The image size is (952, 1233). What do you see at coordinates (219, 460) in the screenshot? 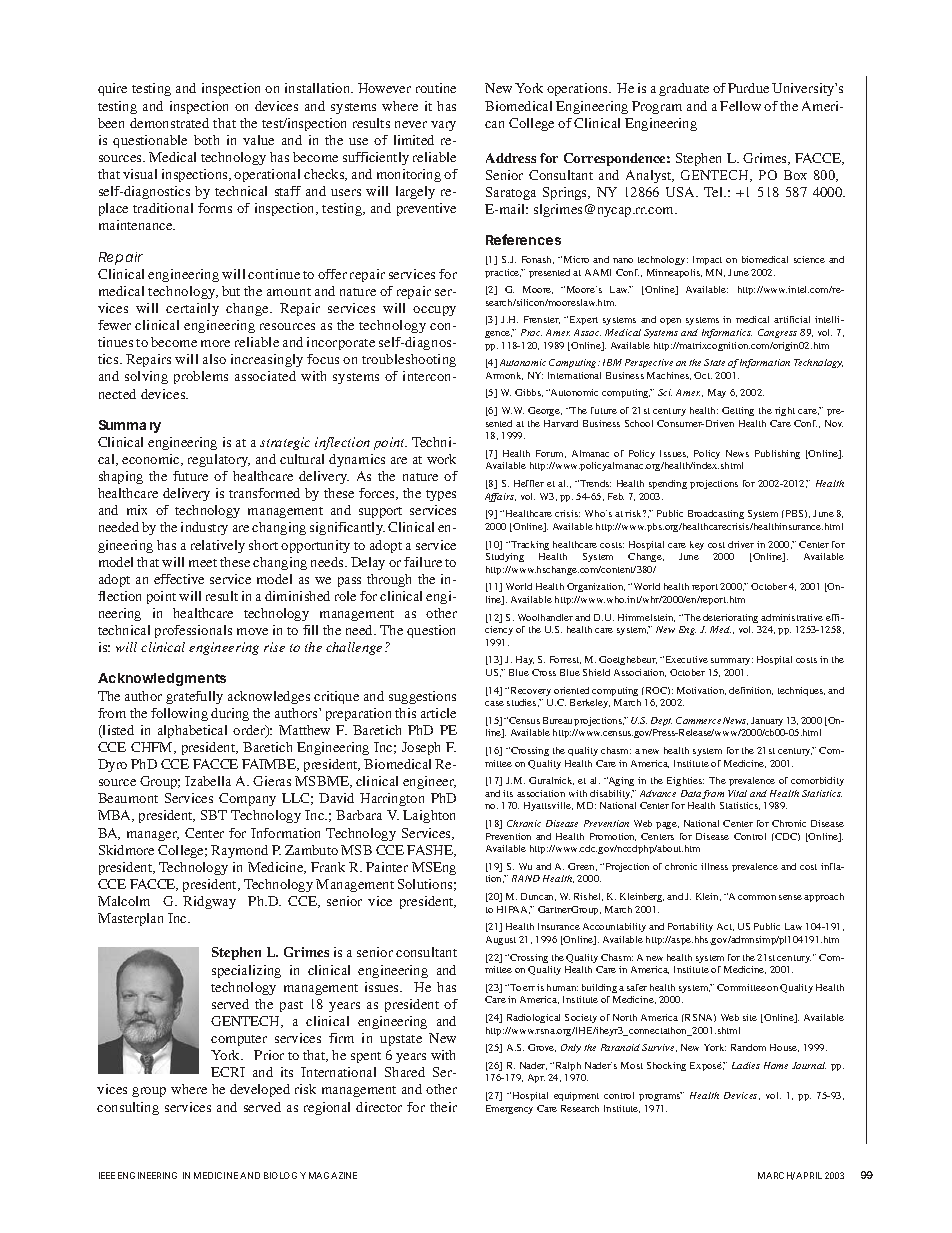
I see `regulatory` at bounding box center [219, 460].
